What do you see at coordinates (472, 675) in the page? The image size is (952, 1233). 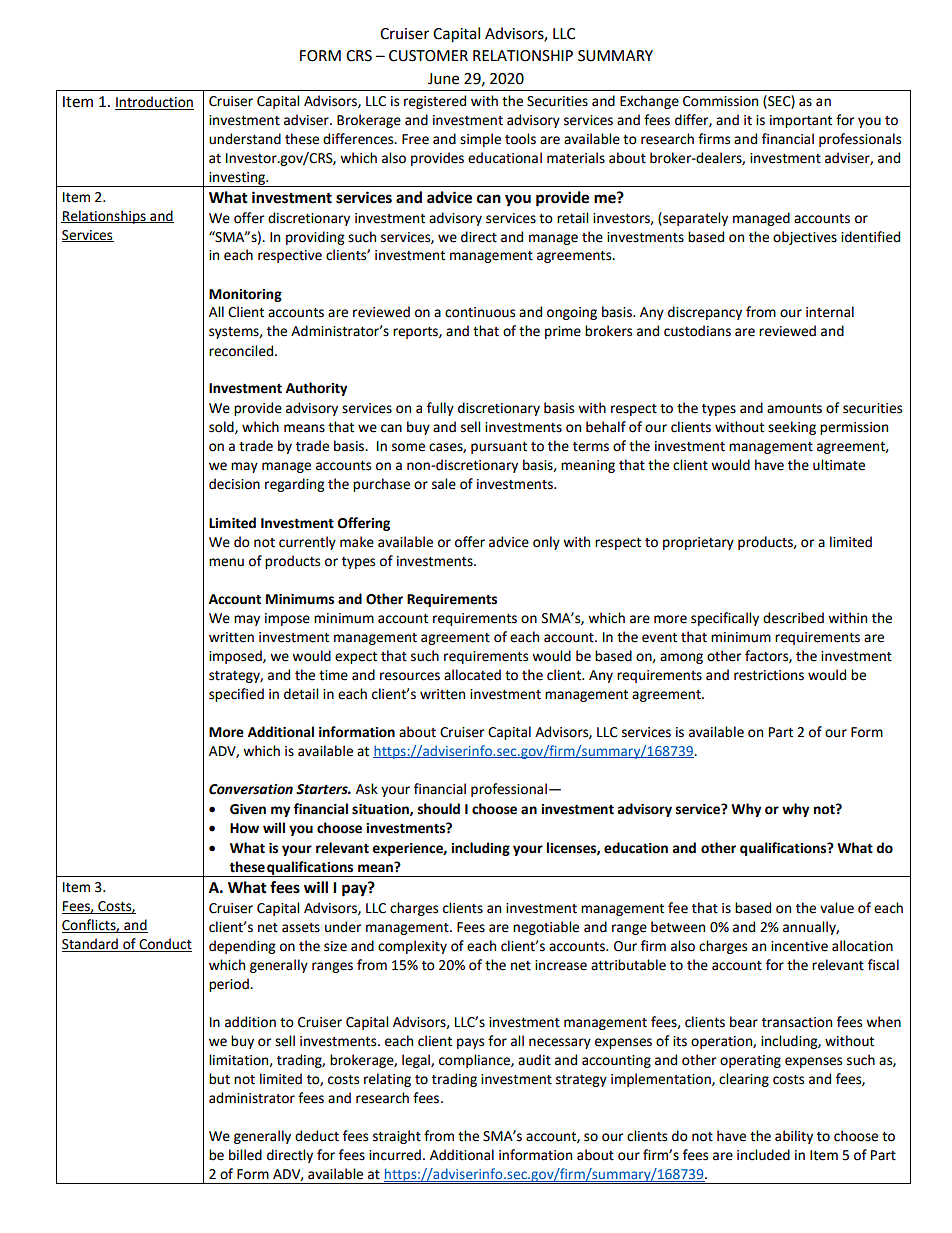 I see `allocated` at bounding box center [472, 675].
